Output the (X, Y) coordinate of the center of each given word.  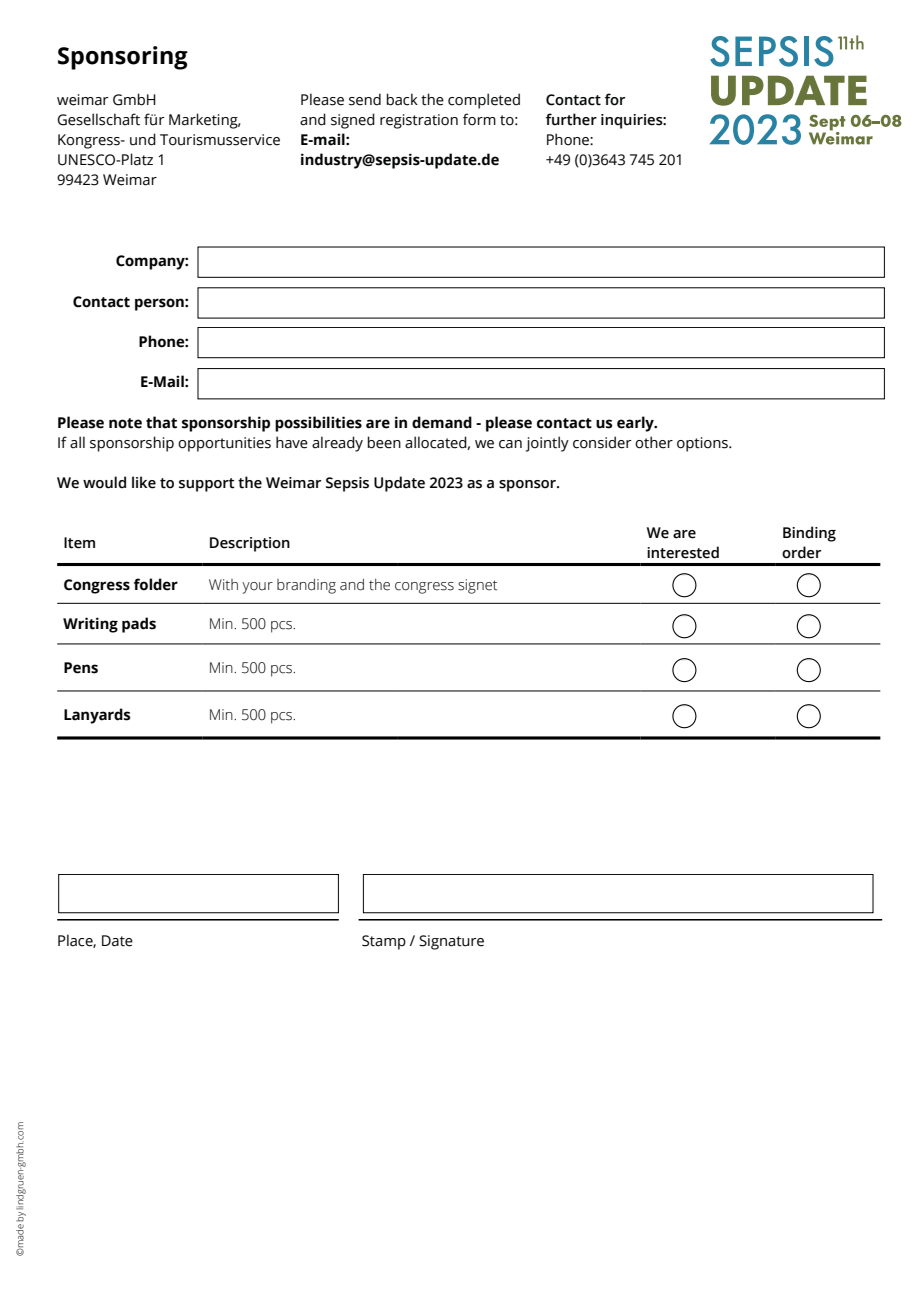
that (161, 422)
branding (306, 586)
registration (419, 121)
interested (683, 552)
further (571, 119)
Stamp (384, 942)
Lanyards (97, 716)
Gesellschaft (98, 119)
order (801, 552)
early (636, 424)
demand (442, 422)
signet (477, 586)
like (144, 482)
